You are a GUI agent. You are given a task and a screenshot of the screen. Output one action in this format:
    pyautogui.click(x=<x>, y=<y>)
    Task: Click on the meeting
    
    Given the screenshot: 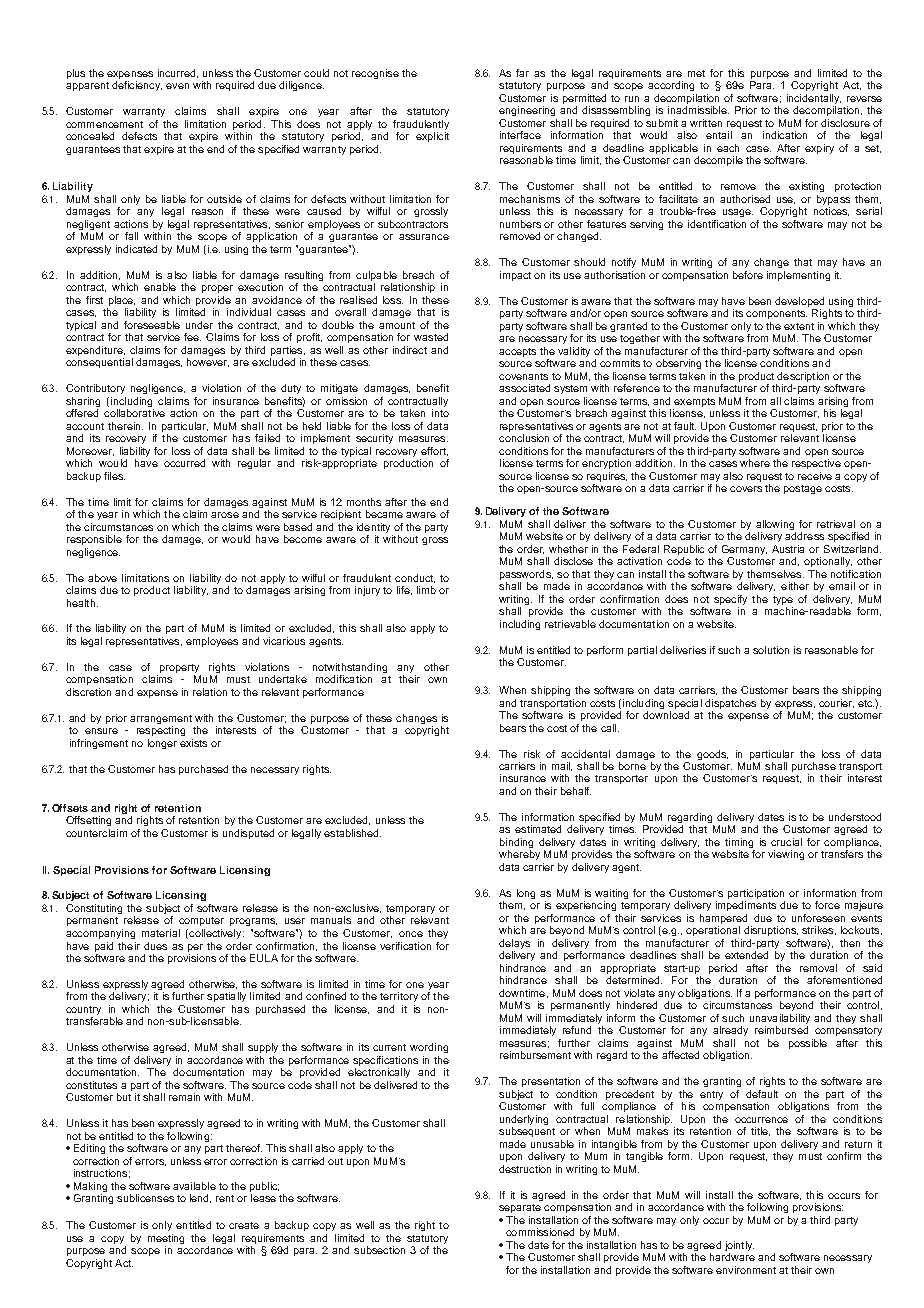 What is the action you would take?
    pyautogui.click(x=166, y=1239)
